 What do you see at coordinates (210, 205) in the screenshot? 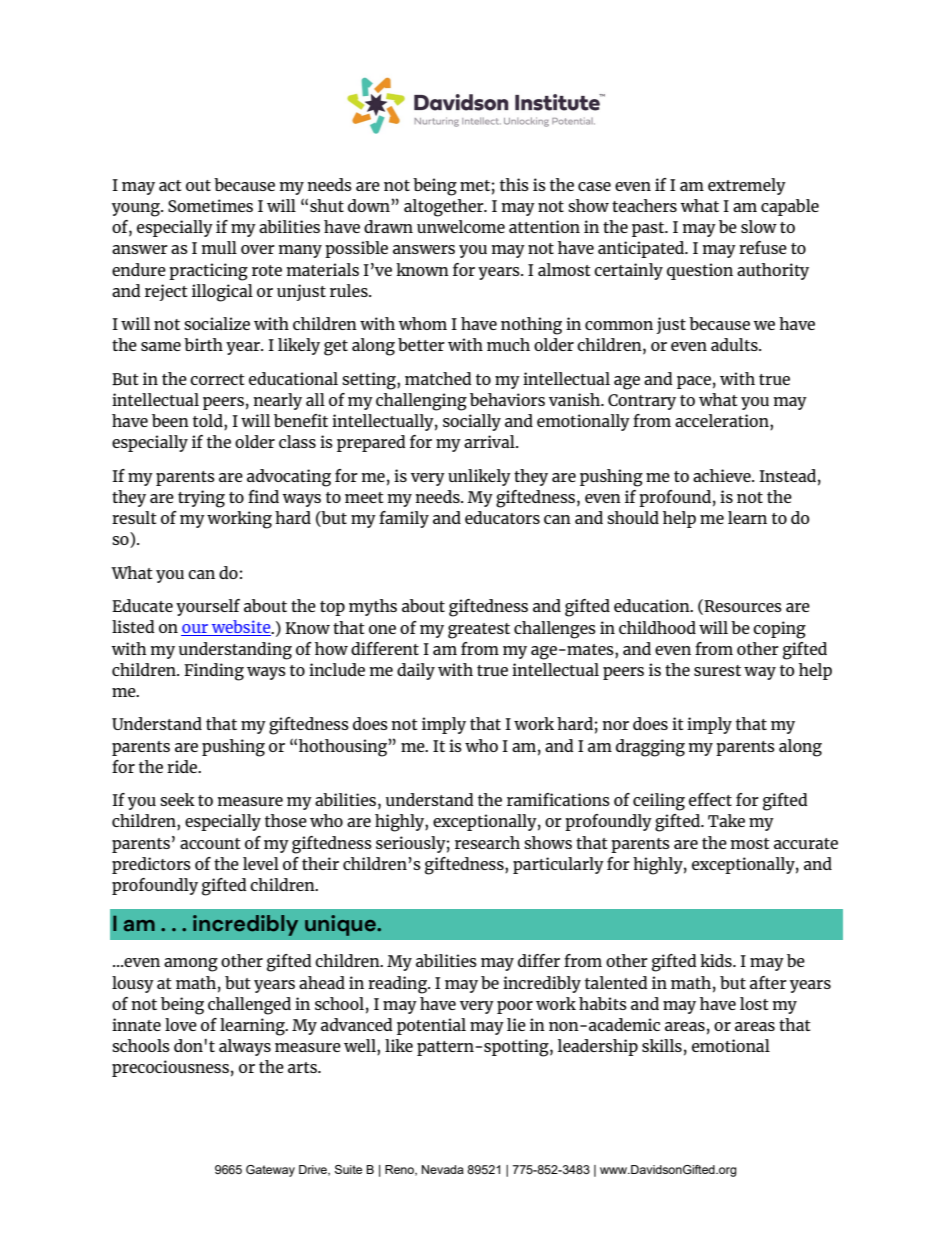
I see `Sometimes` at bounding box center [210, 205].
